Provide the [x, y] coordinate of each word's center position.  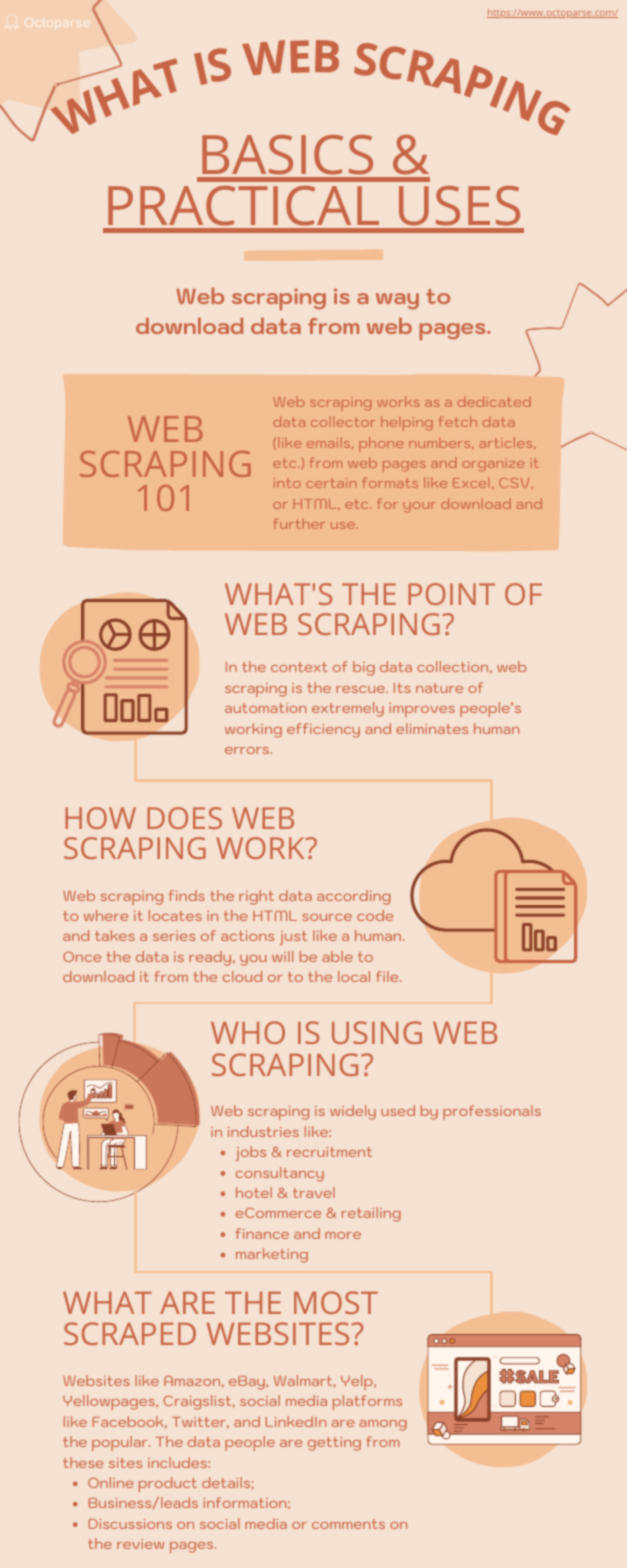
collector [343, 421]
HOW [100, 818]
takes [115, 935]
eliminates [432, 728]
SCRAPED [130, 1333]
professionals [492, 1112]
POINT [451, 594]
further [299, 523]
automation [265, 708]
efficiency [323, 730]
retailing [371, 1214]
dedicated [494, 401]
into [287, 483]
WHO [248, 1032]
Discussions [130, 1524]
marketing [272, 1255]
